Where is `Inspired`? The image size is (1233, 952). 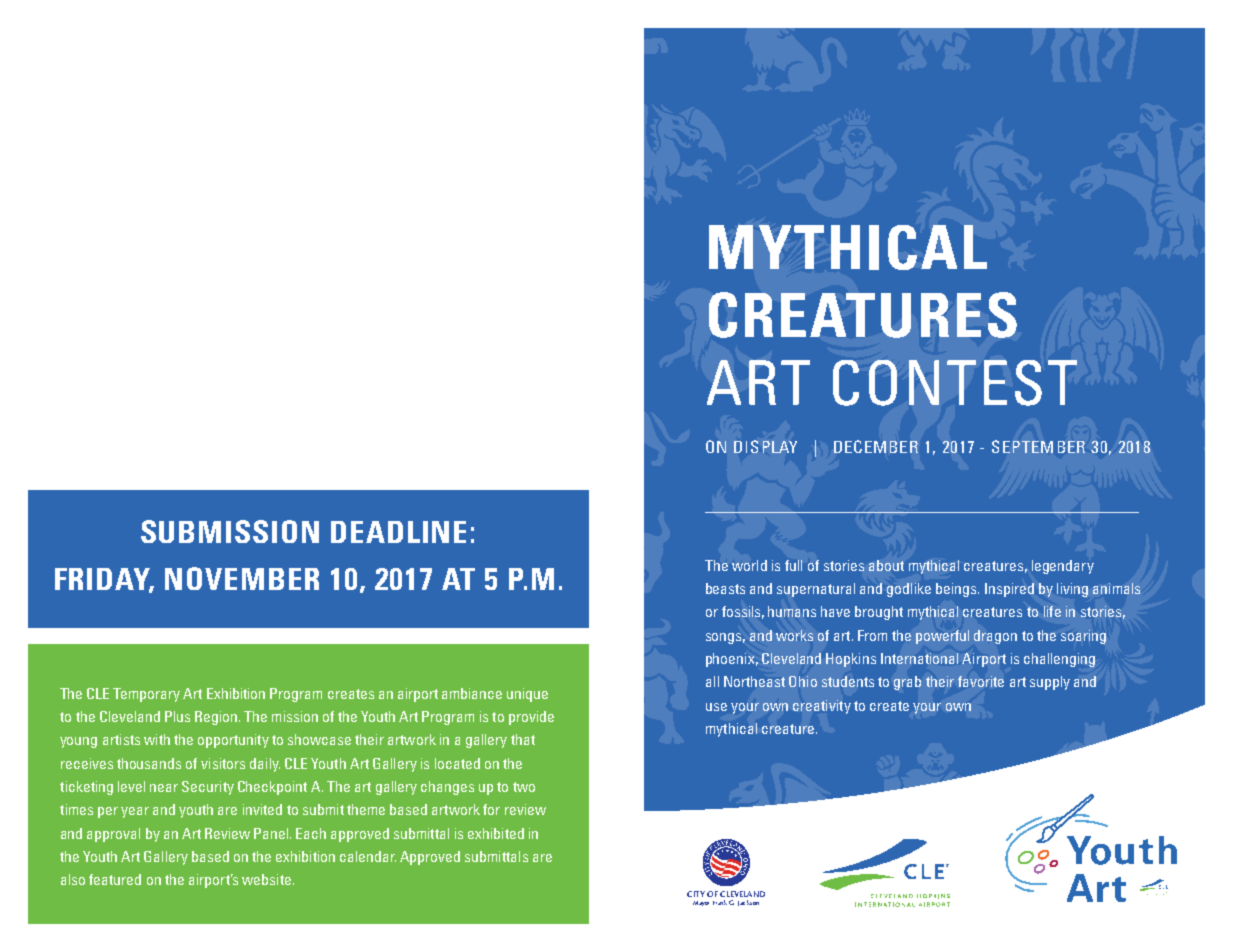
Inspired is located at coordinates (1009, 590).
